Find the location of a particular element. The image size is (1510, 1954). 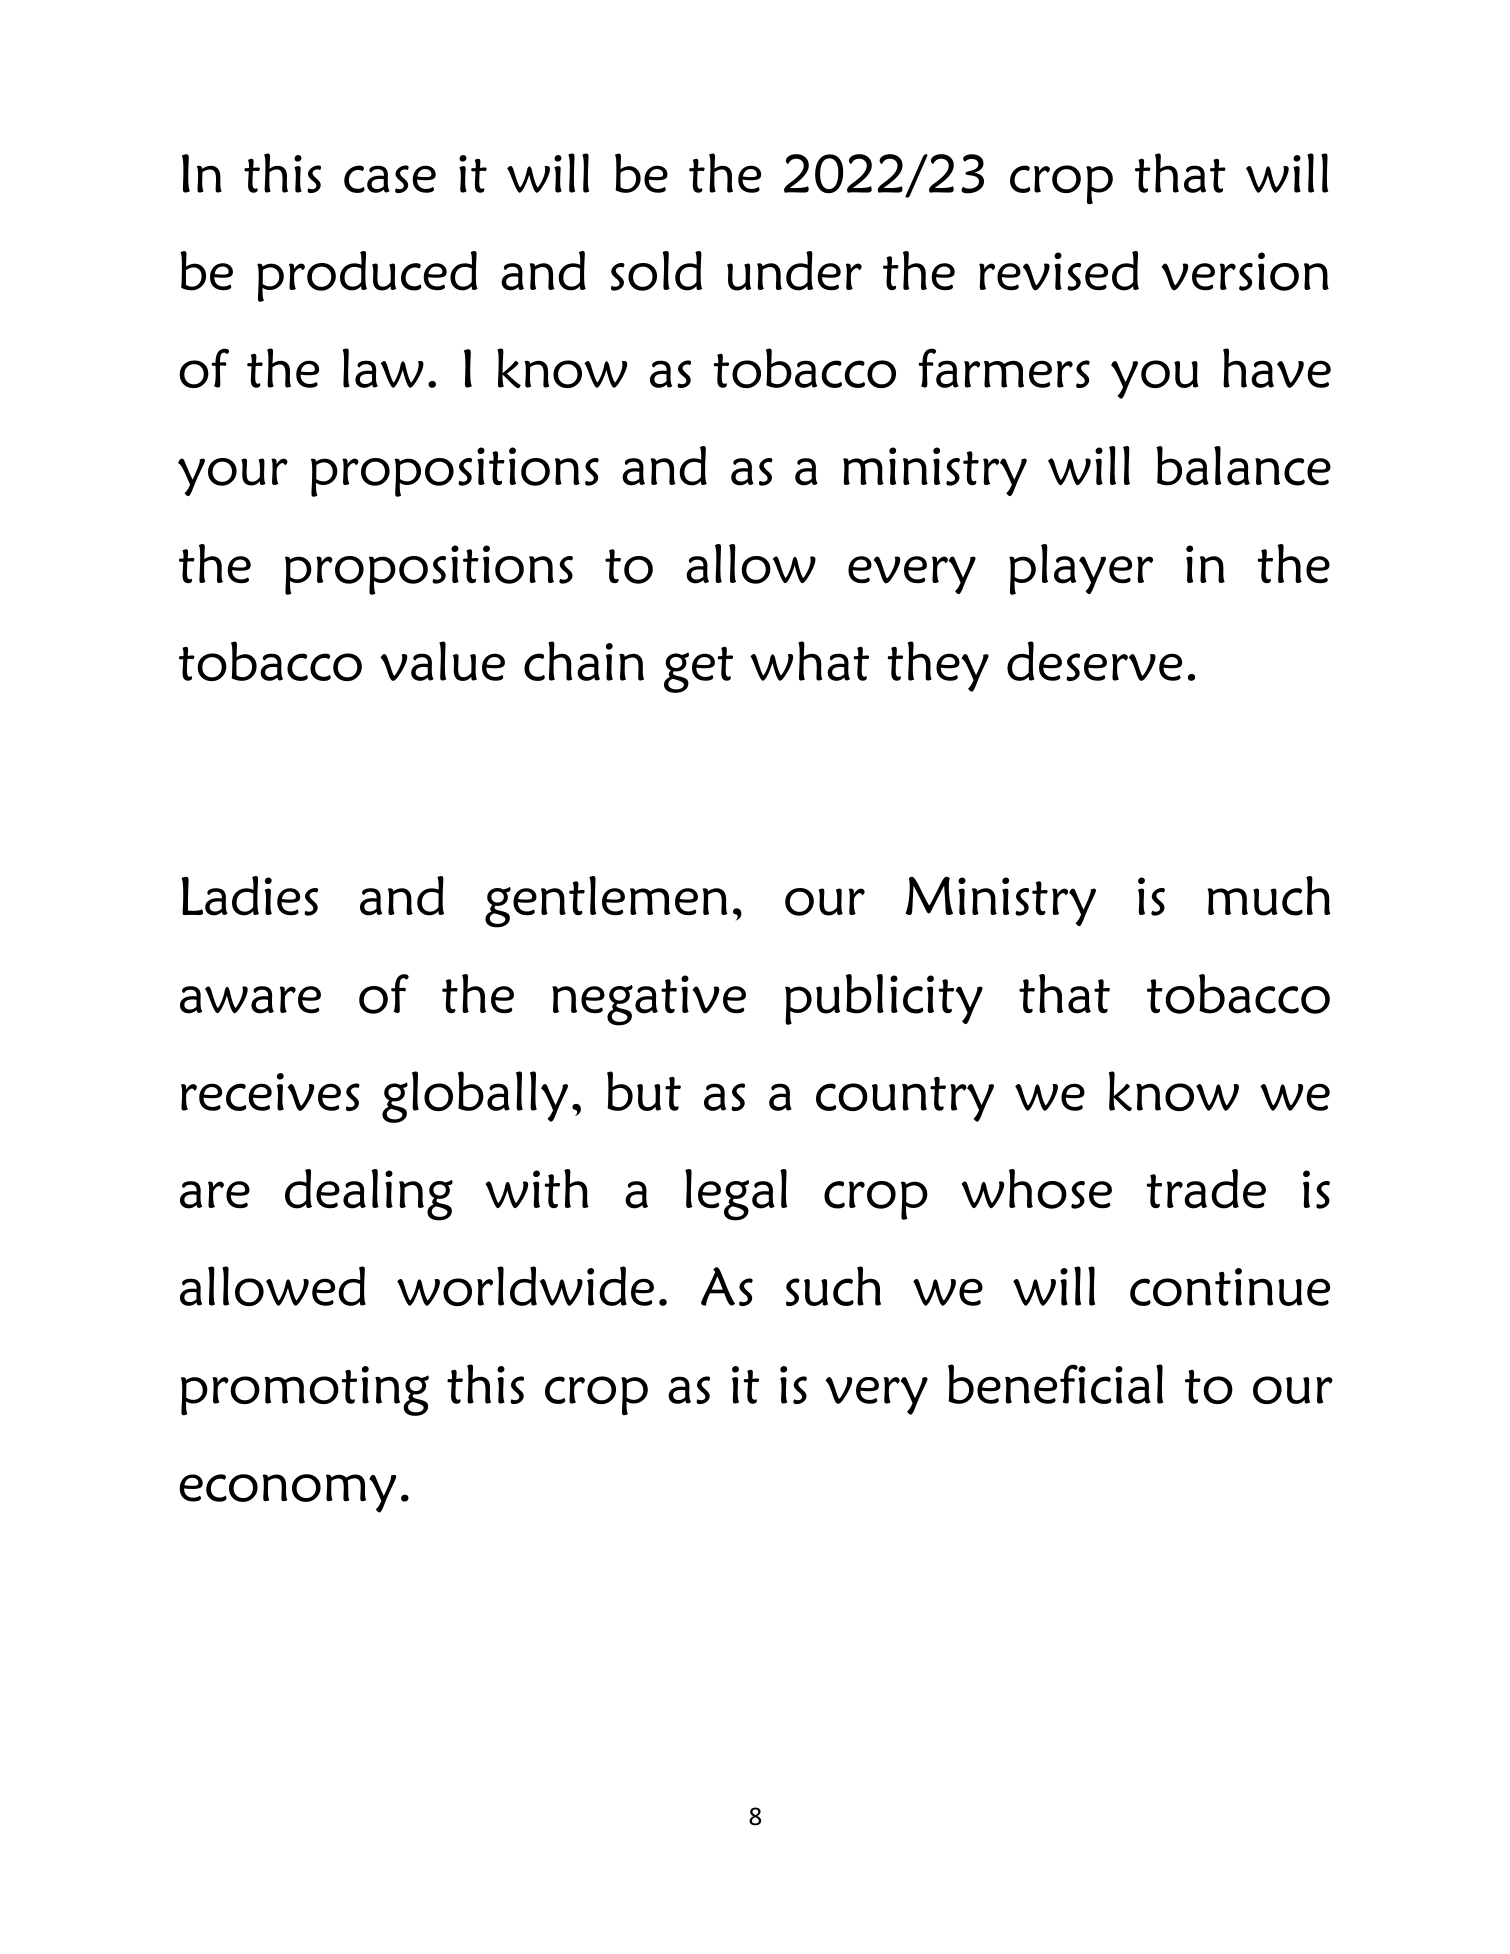

such is located at coordinates (833, 1286).
